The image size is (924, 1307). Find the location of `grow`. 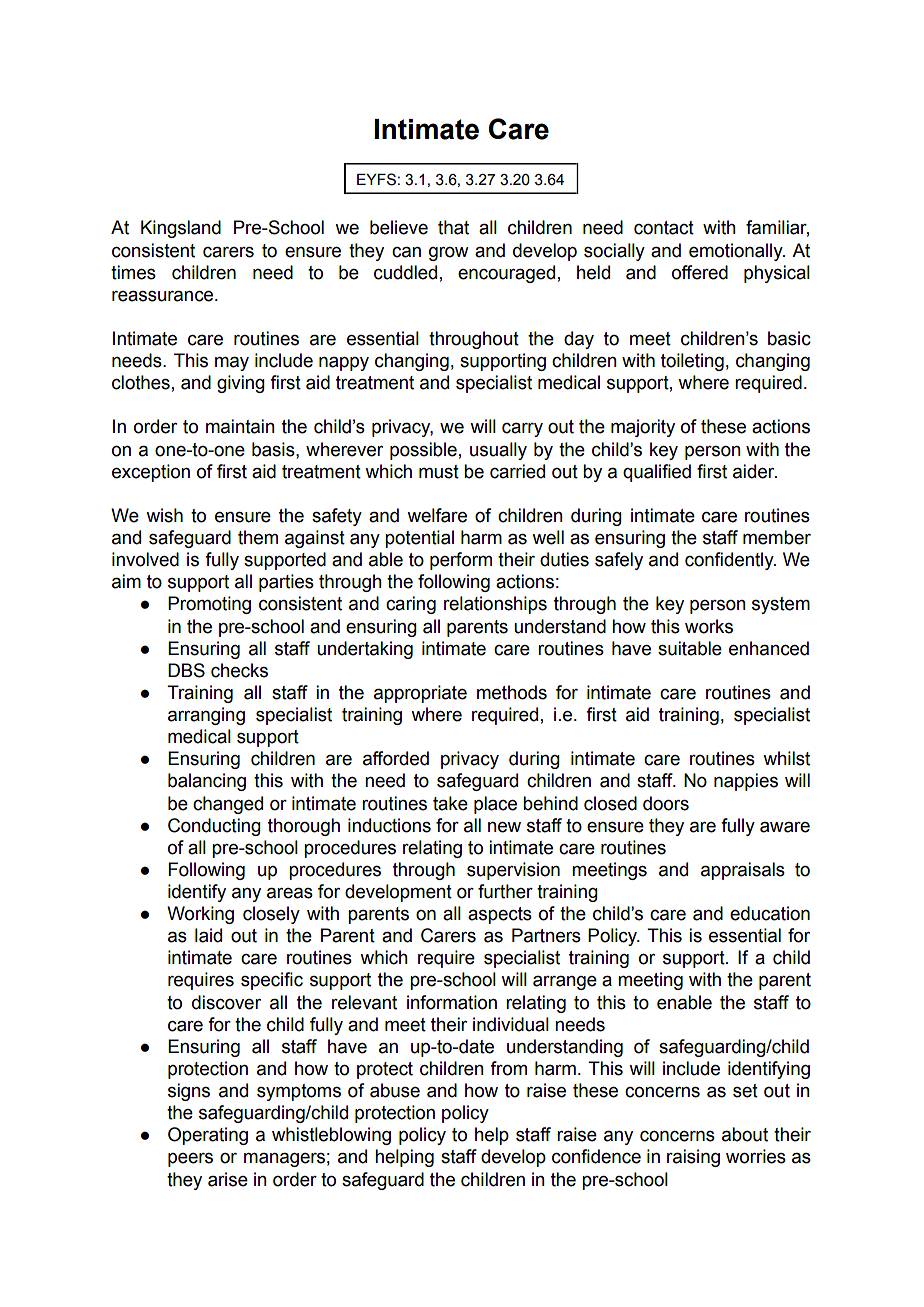

grow is located at coordinates (449, 254).
